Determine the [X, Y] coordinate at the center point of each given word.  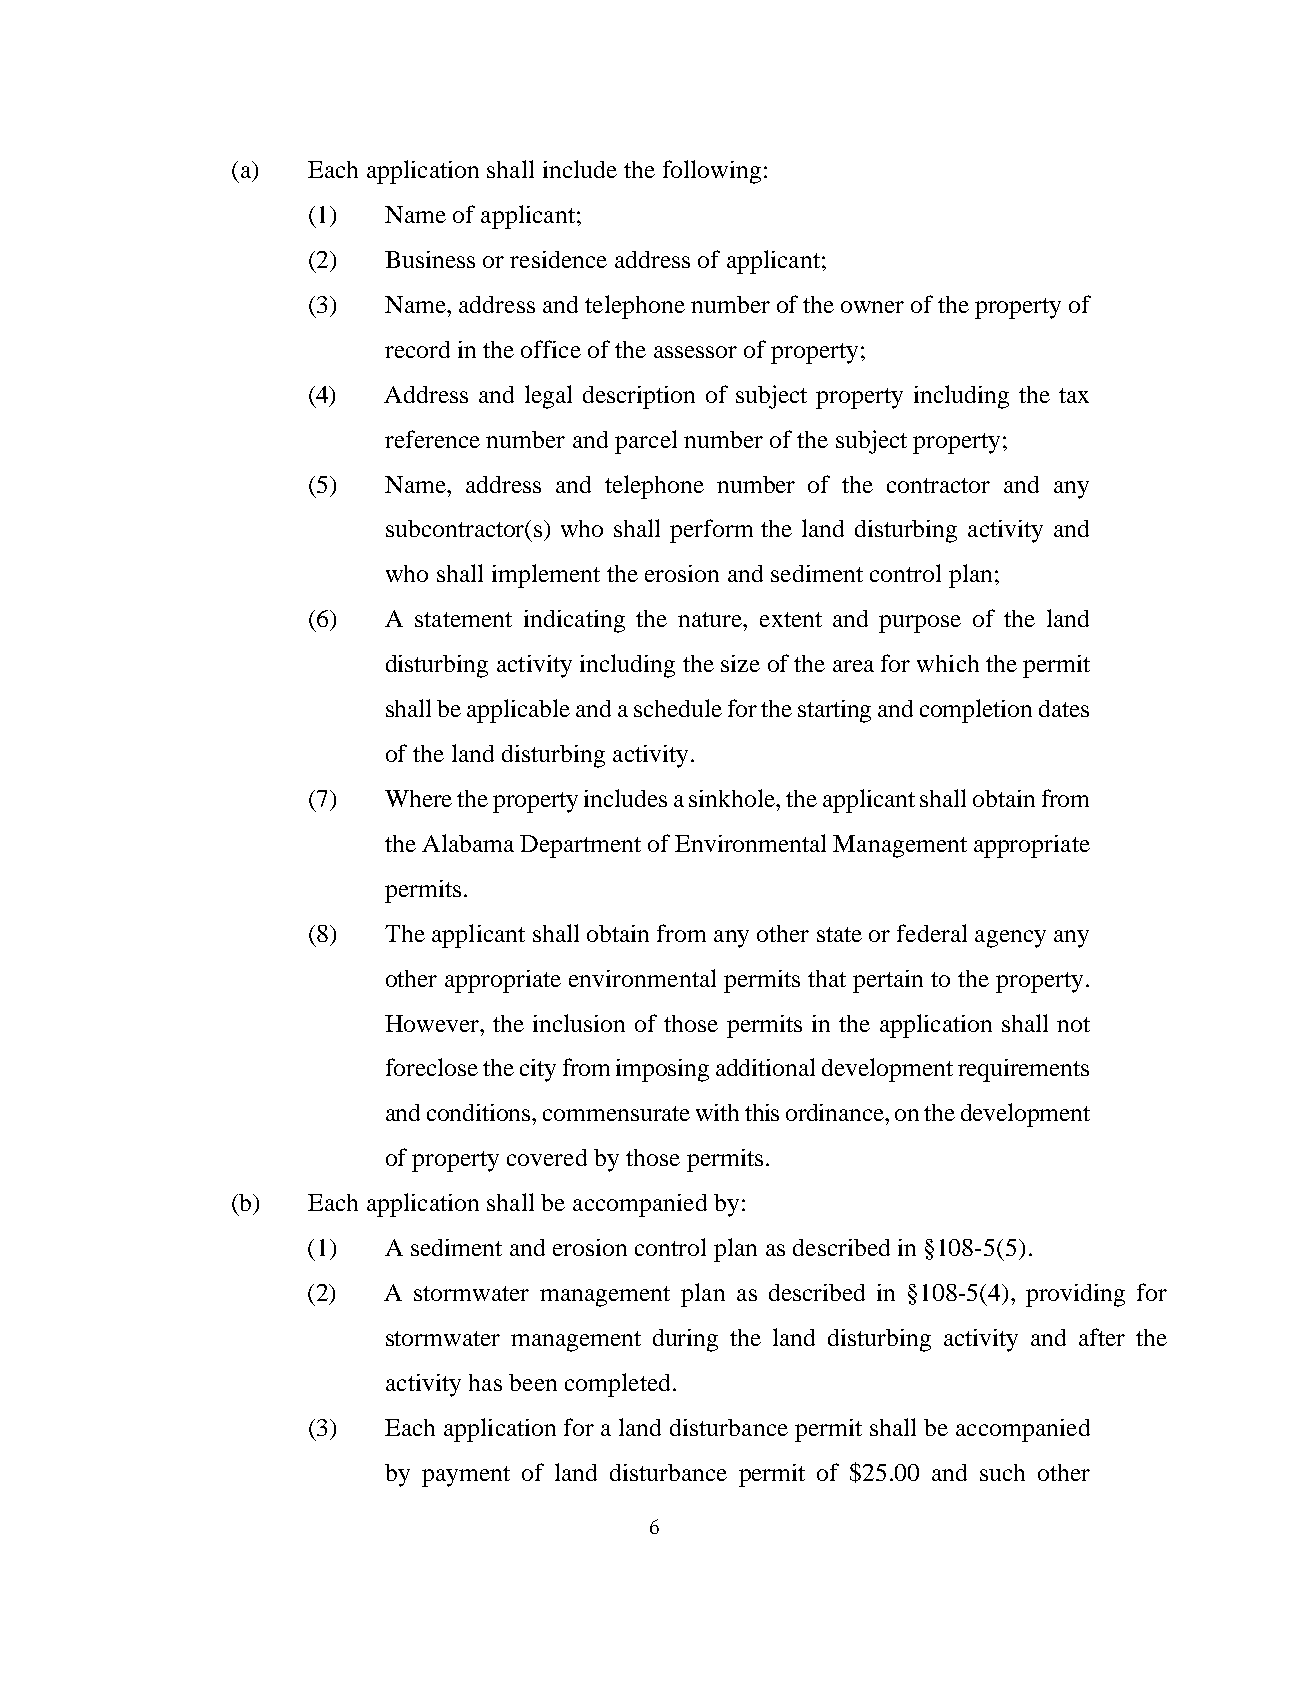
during [685, 1340]
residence [558, 259]
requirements [1023, 1070]
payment [466, 1476]
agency [1010, 939]
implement [546, 576]
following [712, 172]
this [762, 1112]
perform [711, 531]
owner [872, 307]
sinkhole [733, 798]
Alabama [468, 843]
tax [1074, 395]
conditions [480, 1112]
